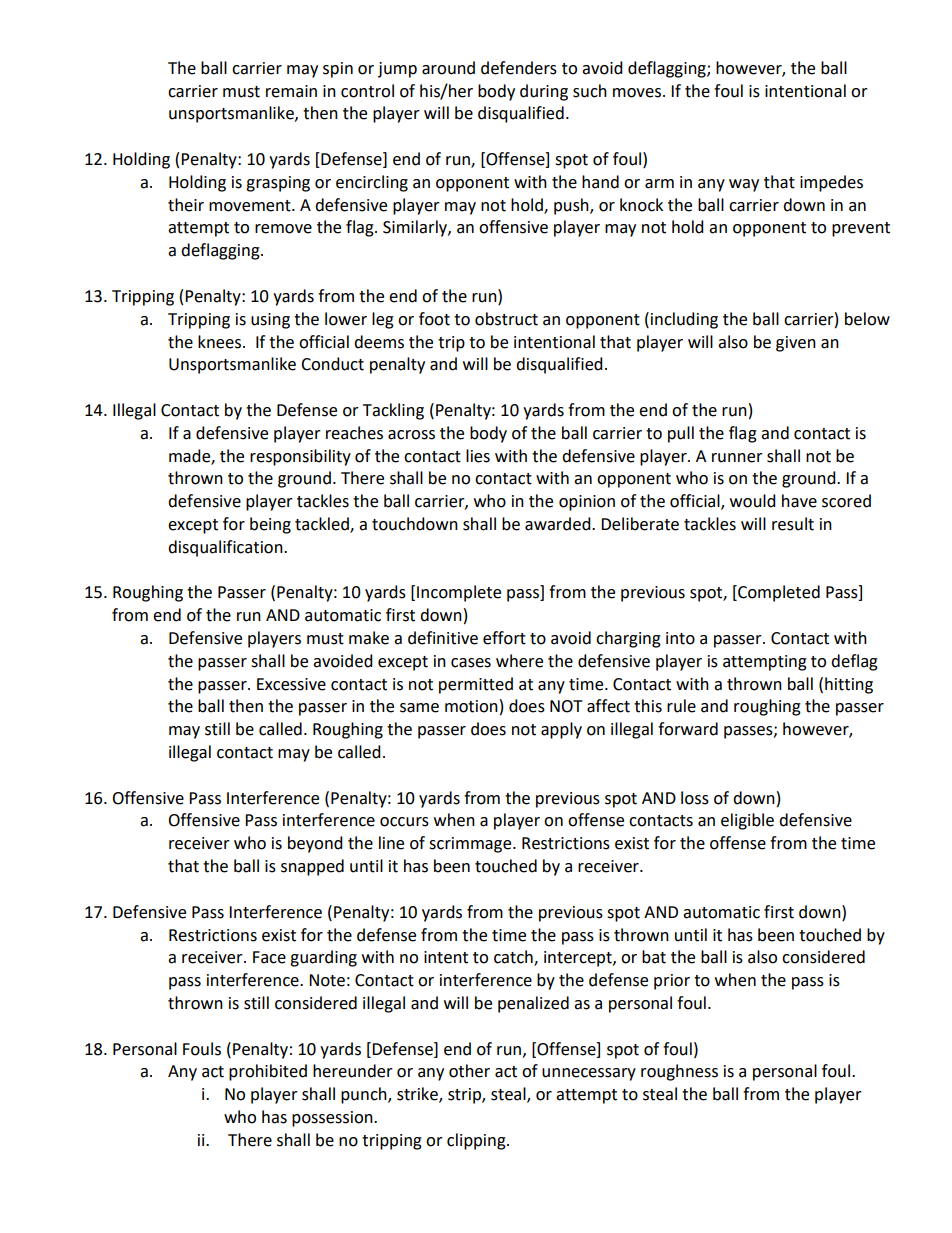 The width and height of the image is (952, 1233). What do you see at coordinates (268, 1072) in the image?
I see `prohibited` at bounding box center [268, 1072].
